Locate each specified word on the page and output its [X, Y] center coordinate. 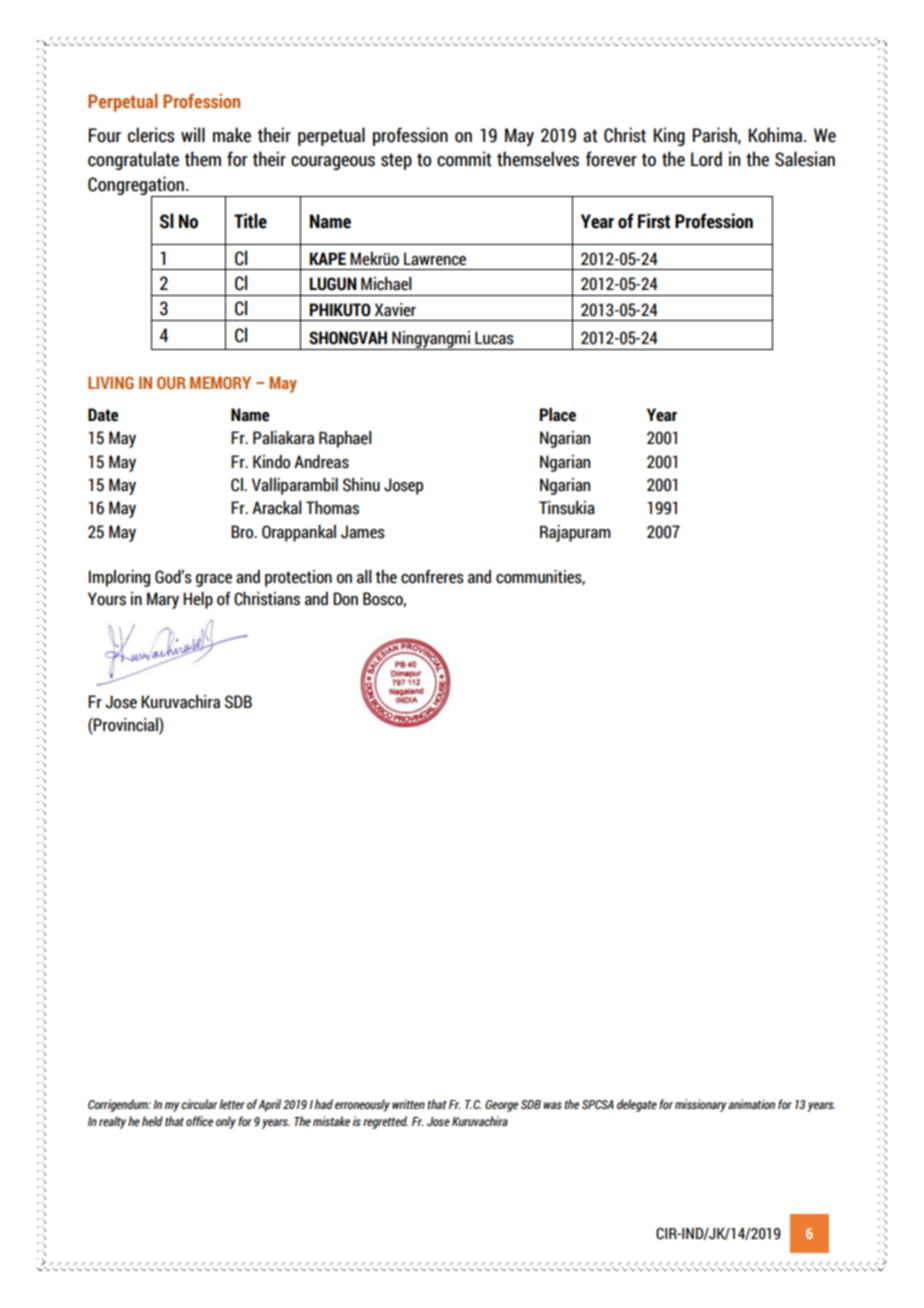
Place [557, 415]
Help [198, 600]
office [199, 1121]
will [193, 134]
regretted [385, 1122]
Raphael [345, 439]
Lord [706, 159]
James [363, 532]
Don [345, 599]
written [408, 1104]
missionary [701, 1105]
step [396, 161]
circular [199, 1104]
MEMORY [220, 382]
